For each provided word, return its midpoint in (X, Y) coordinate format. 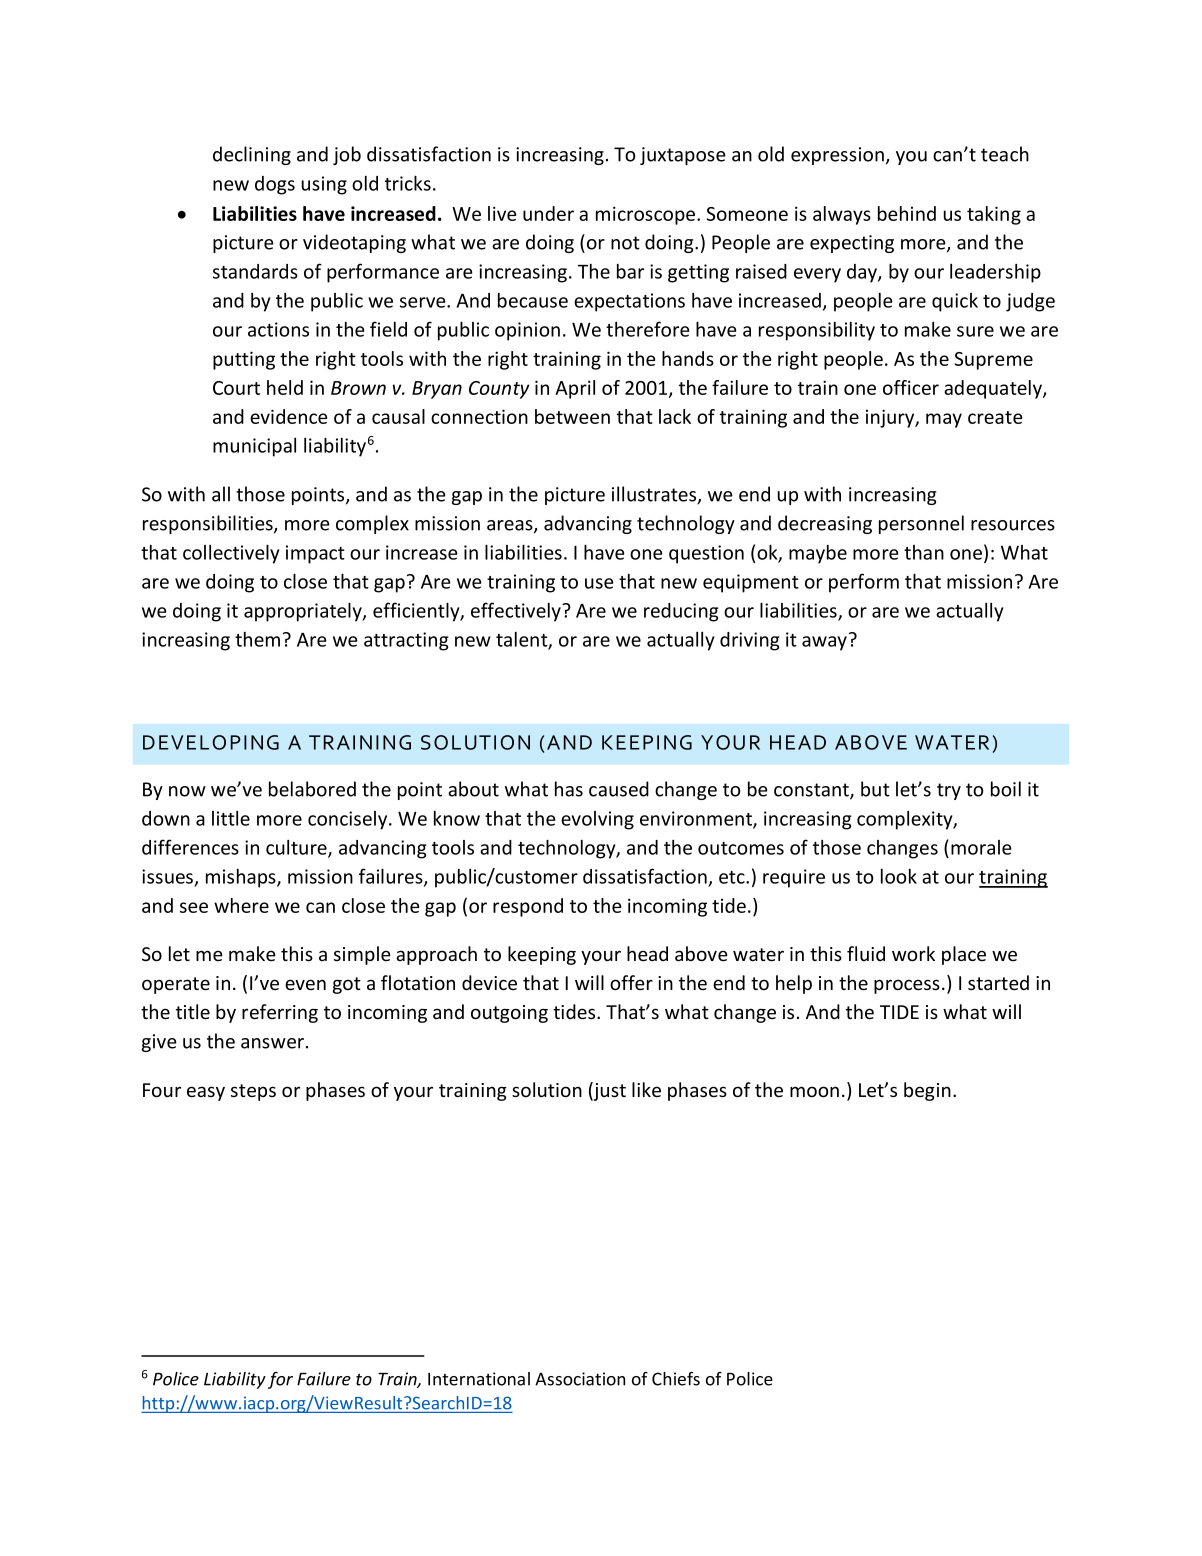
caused (619, 789)
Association (580, 1379)
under (548, 213)
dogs (275, 185)
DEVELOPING (211, 742)
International (479, 1379)
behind (907, 213)
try (949, 791)
